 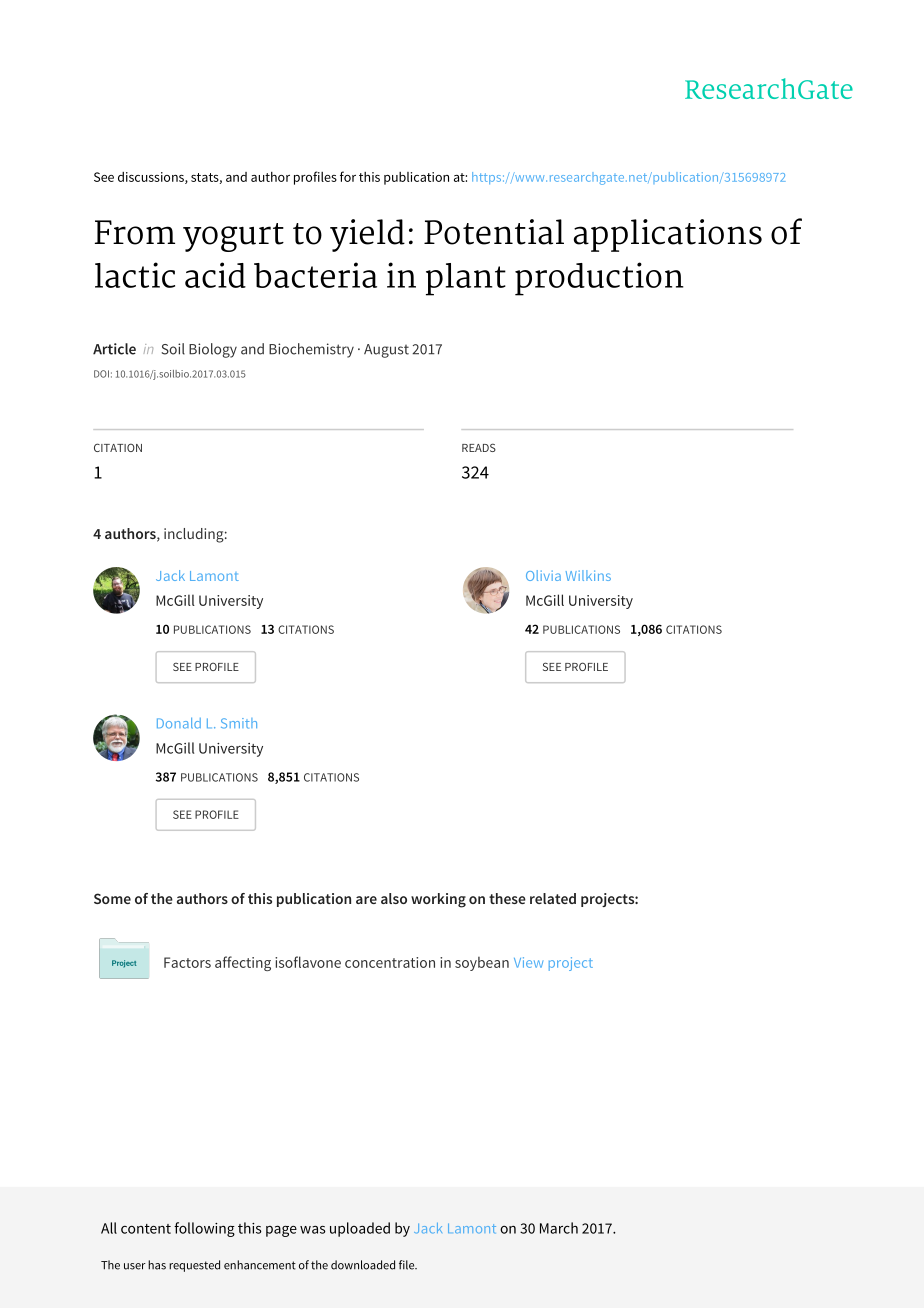 What do you see at coordinates (479, 447) in the screenshot?
I see `READS` at bounding box center [479, 447].
